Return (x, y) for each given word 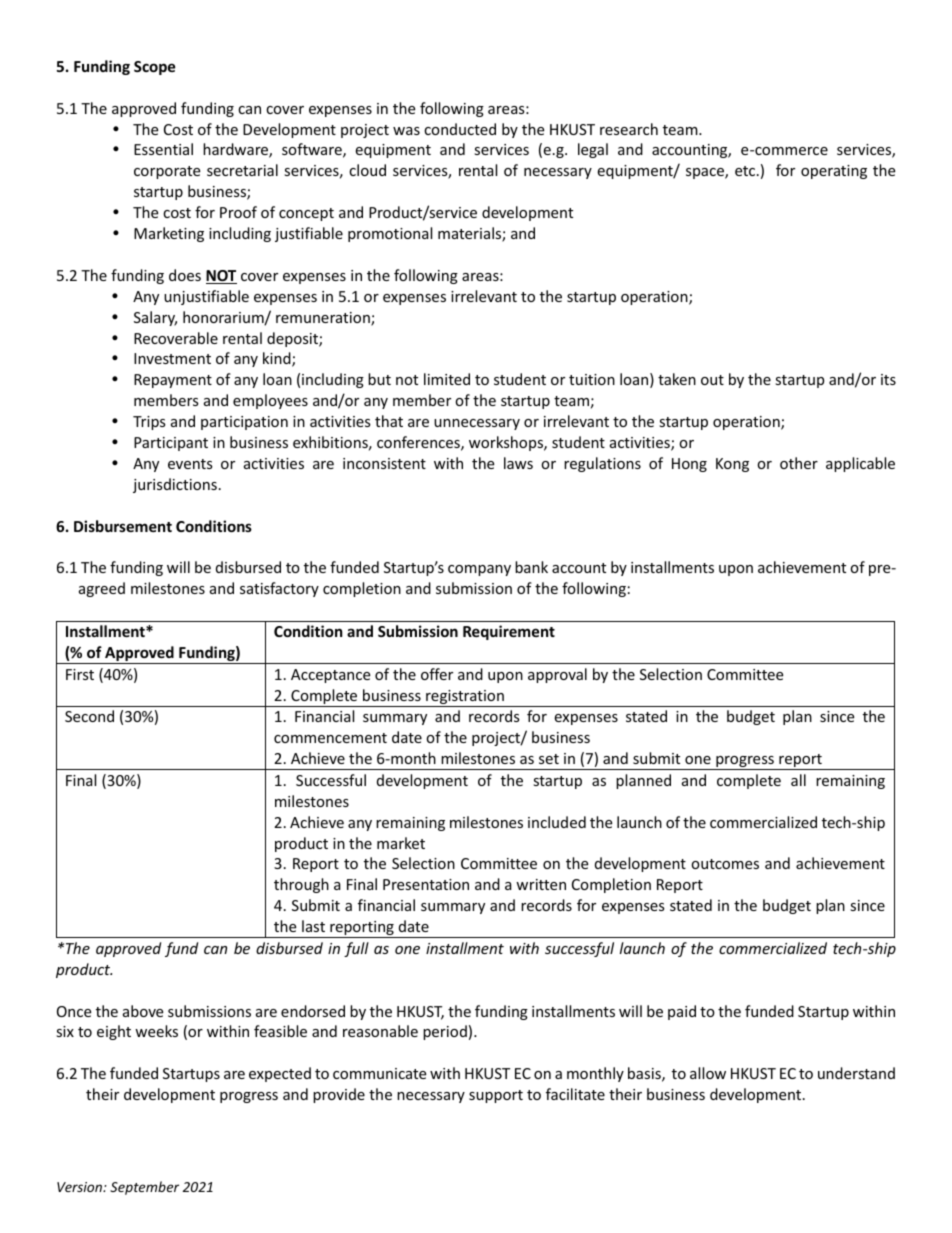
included (557, 822)
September (144, 1188)
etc (746, 171)
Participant (171, 444)
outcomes (725, 864)
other (799, 463)
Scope (155, 68)
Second (89, 716)
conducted (460, 129)
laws (518, 463)
